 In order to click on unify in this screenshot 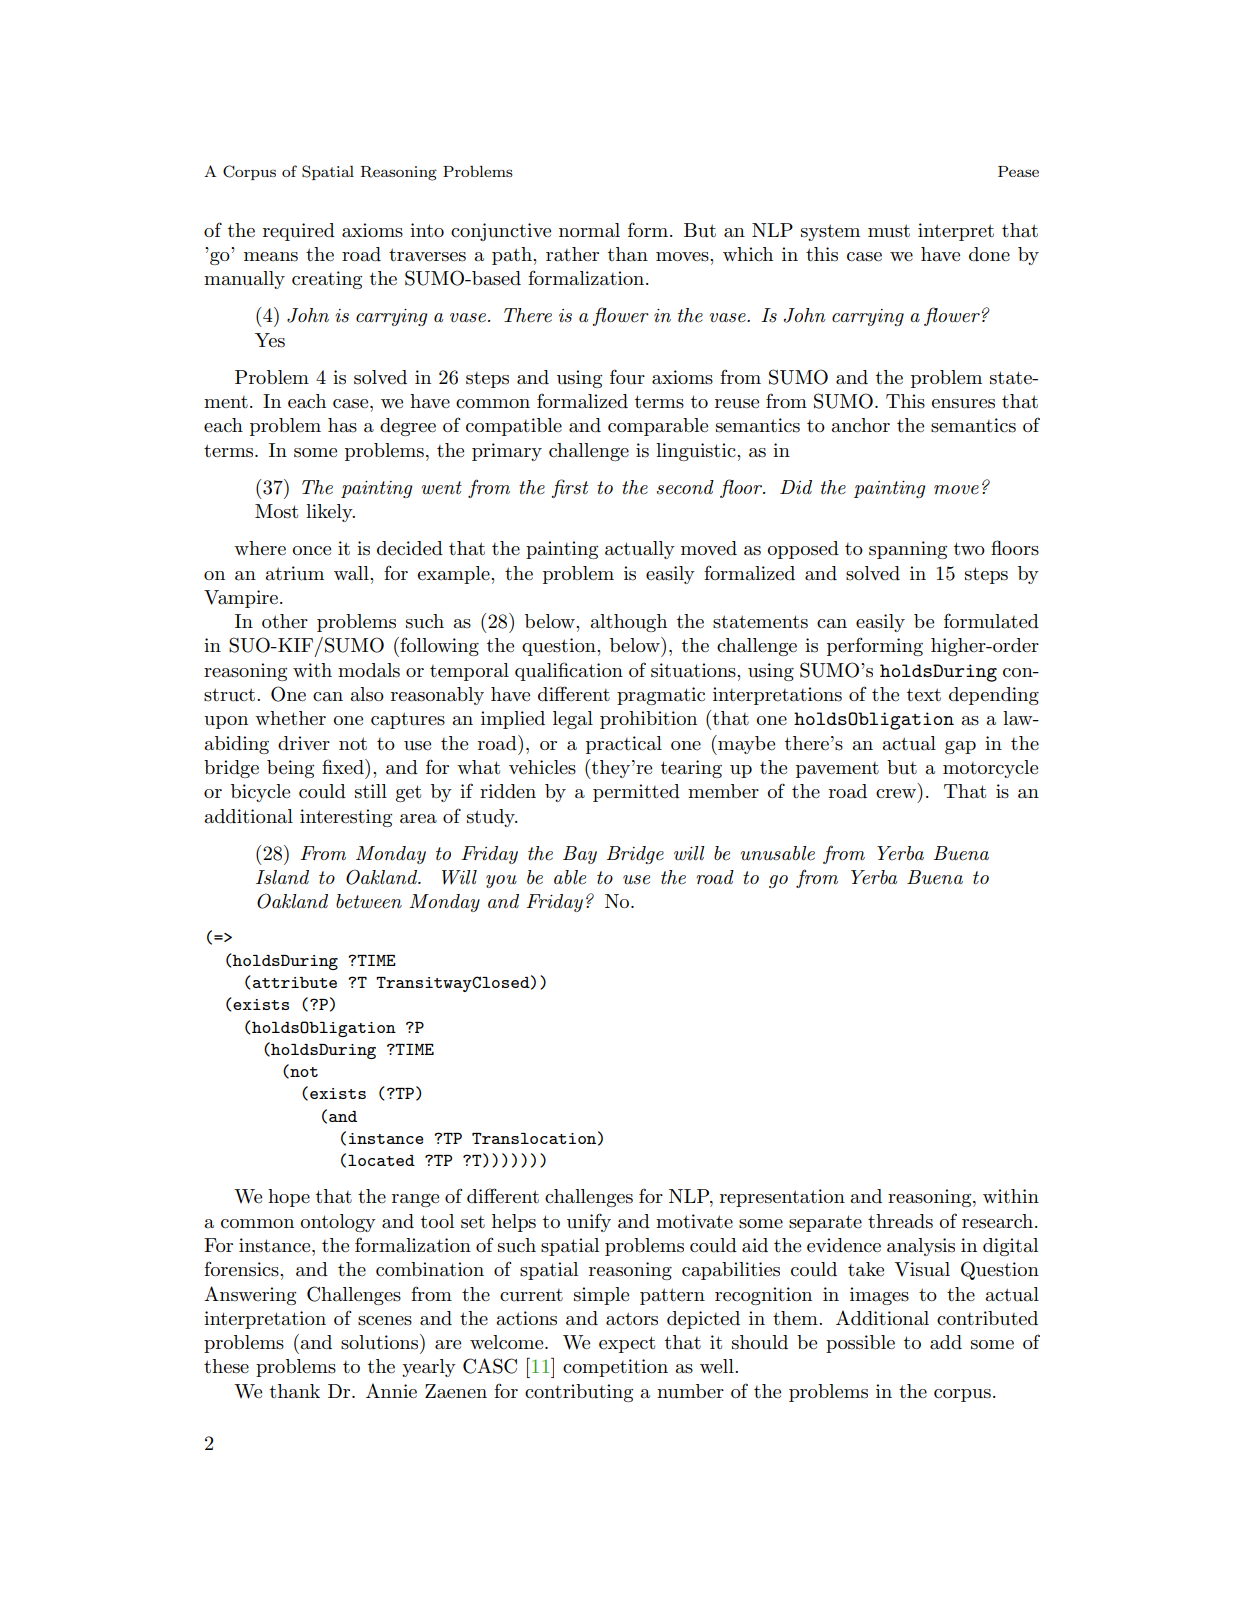, I will do `click(589, 1222)`.
